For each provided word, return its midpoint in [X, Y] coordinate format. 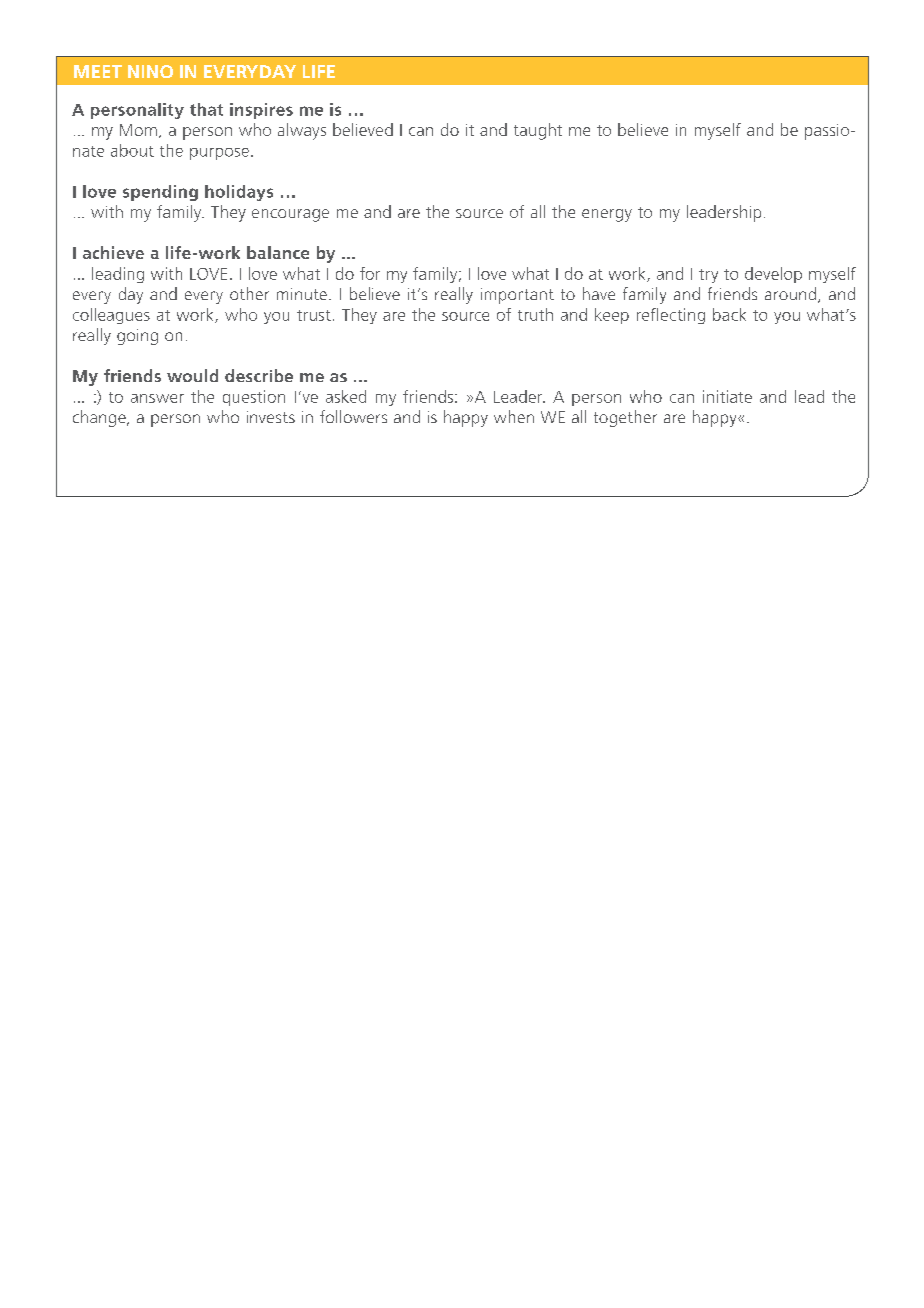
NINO [150, 71]
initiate [727, 396]
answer [157, 398]
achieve [113, 252]
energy [607, 215]
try [708, 276]
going [137, 337]
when [514, 416]
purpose [219, 154]
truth [535, 314]
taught [538, 131]
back [729, 314]
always [302, 131]
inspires [261, 111]
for [370, 273]
